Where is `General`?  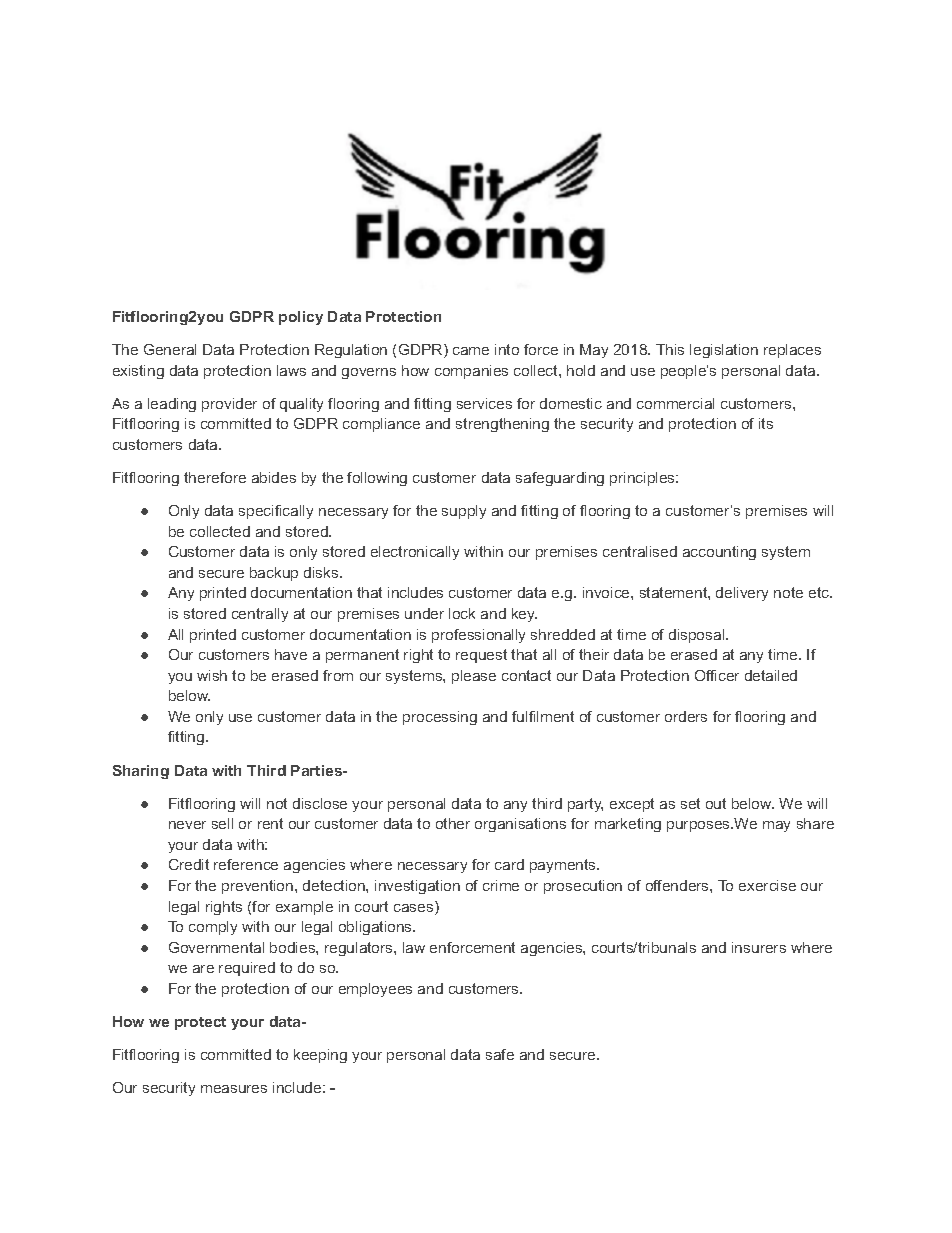 General is located at coordinates (170, 349).
